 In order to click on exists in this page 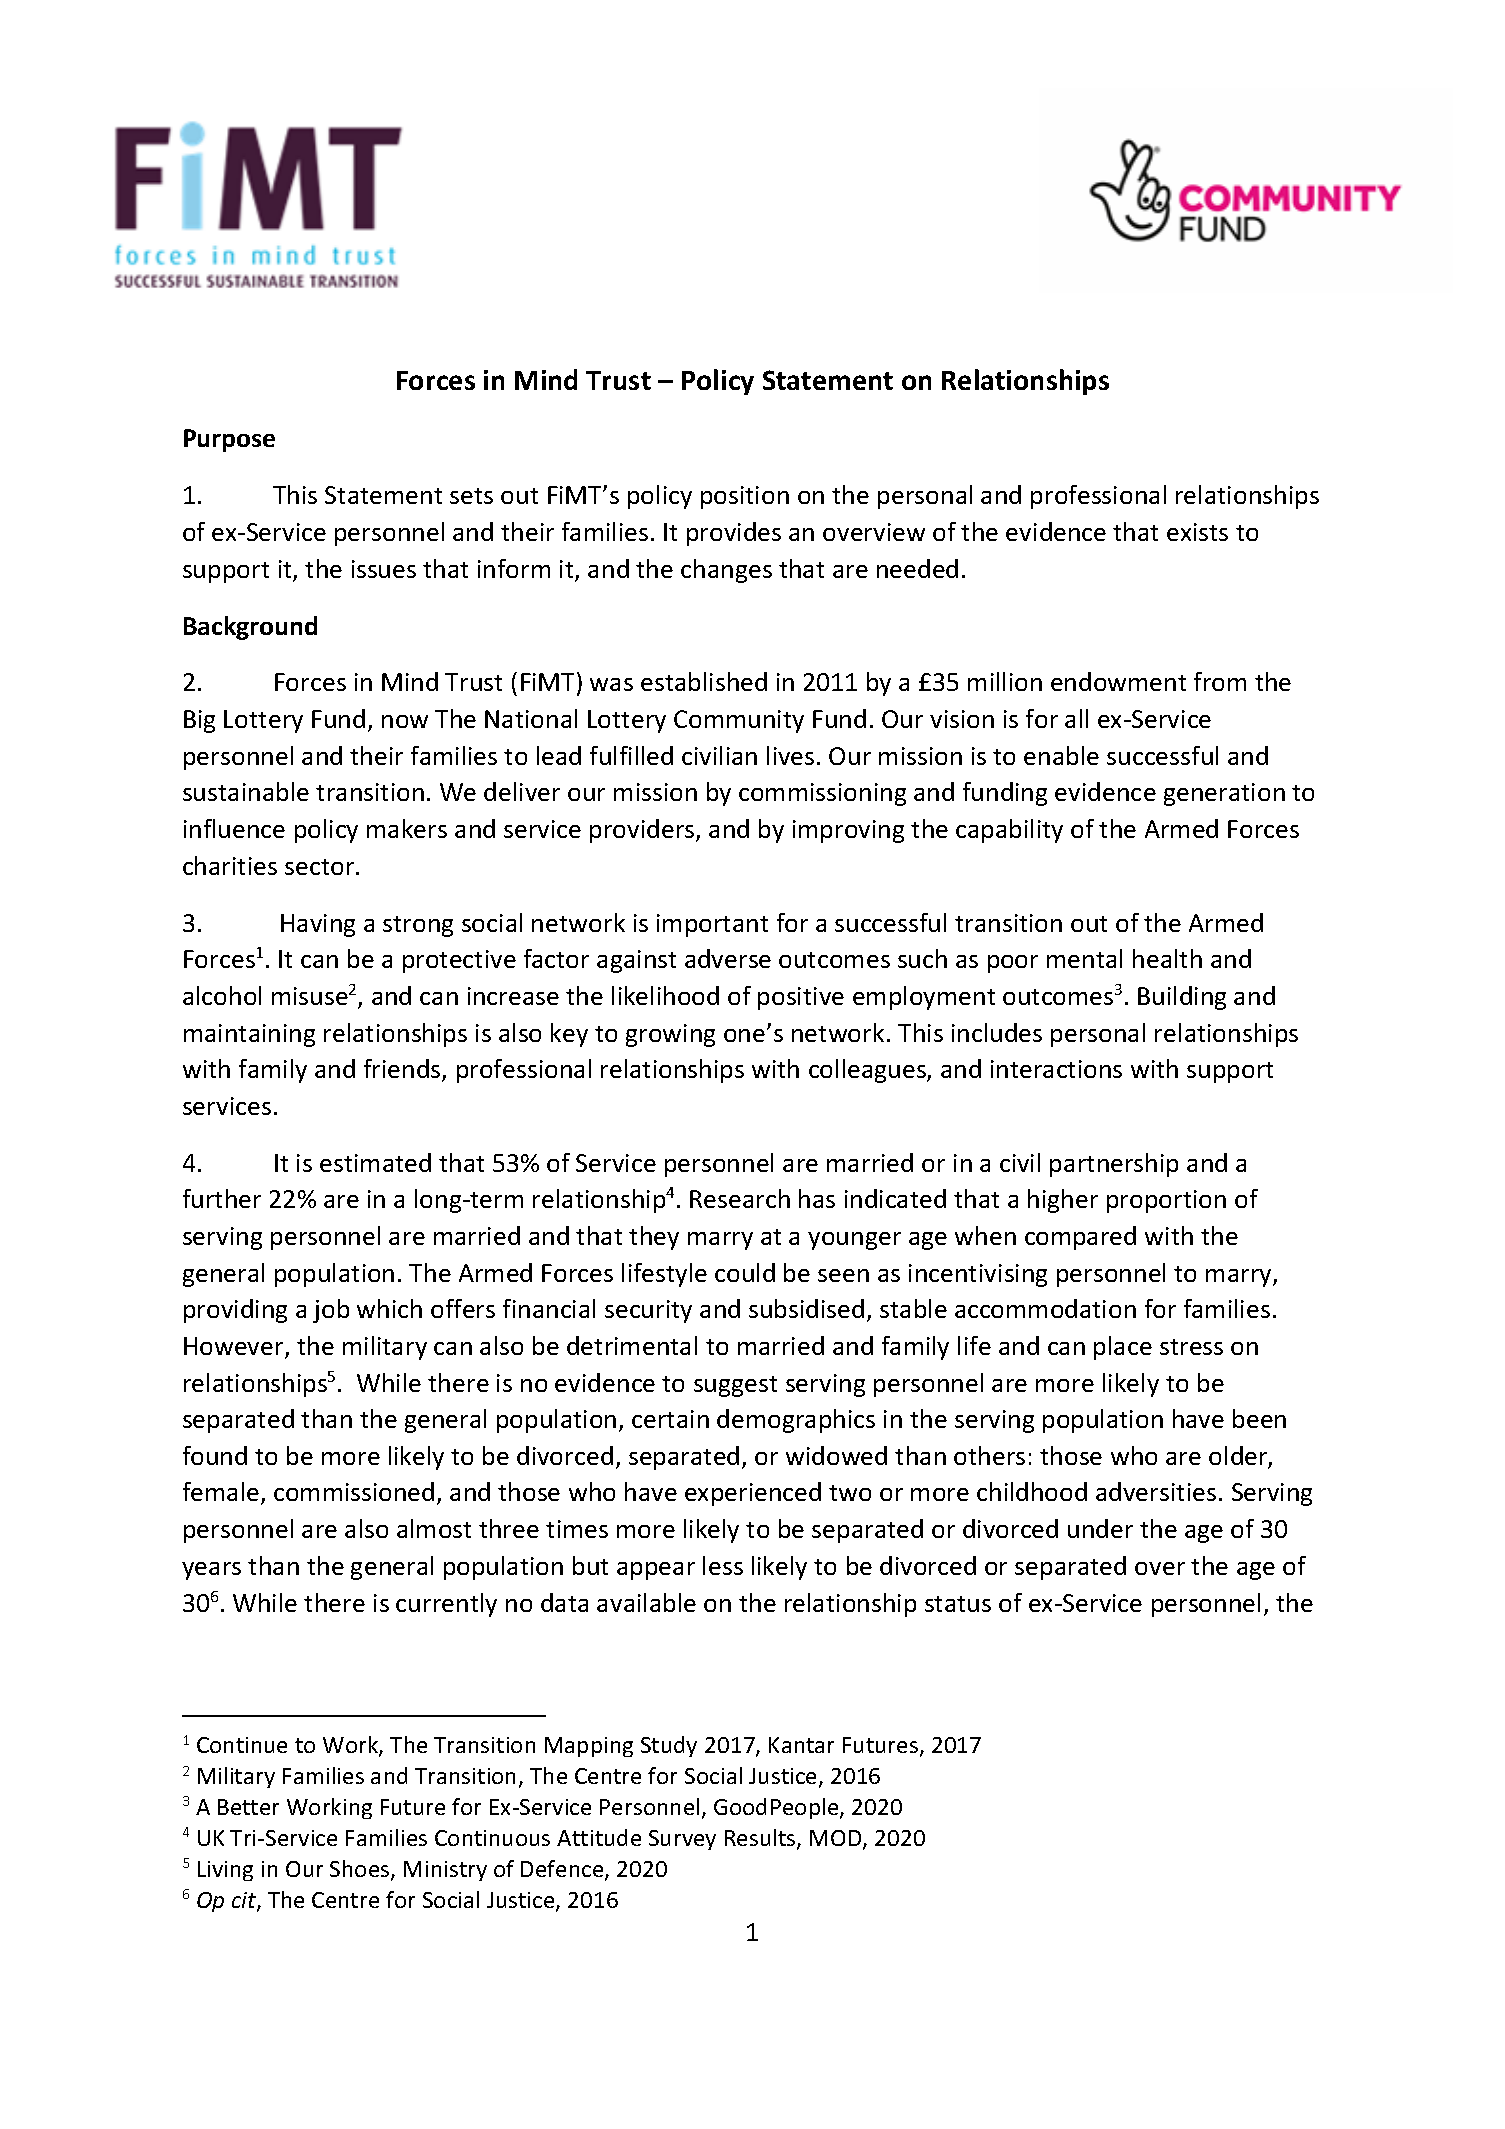, I will do `click(1197, 532)`.
